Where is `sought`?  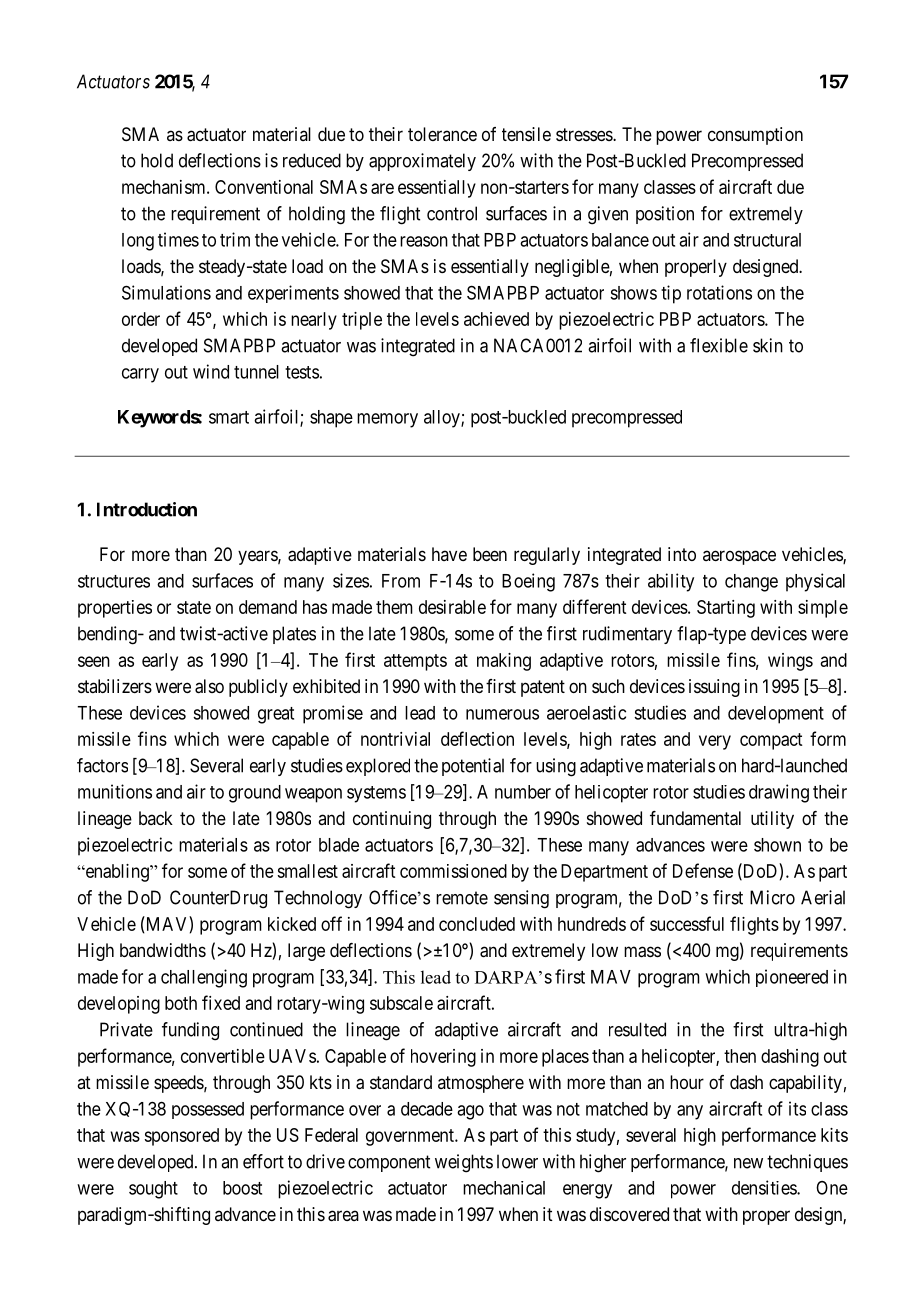
sought is located at coordinates (153, 1190).
